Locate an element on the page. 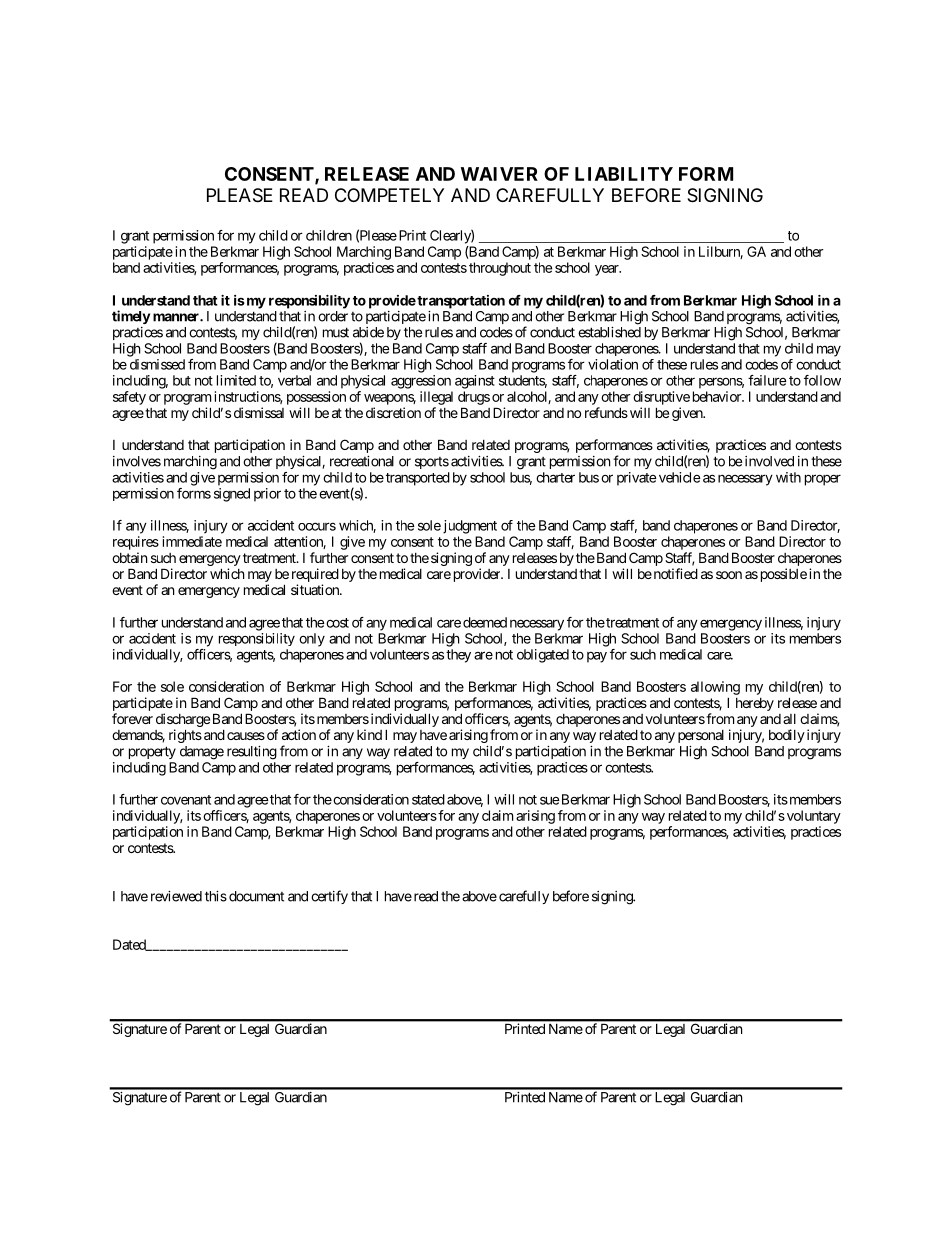  rights is located at coordinates (185, 736).
